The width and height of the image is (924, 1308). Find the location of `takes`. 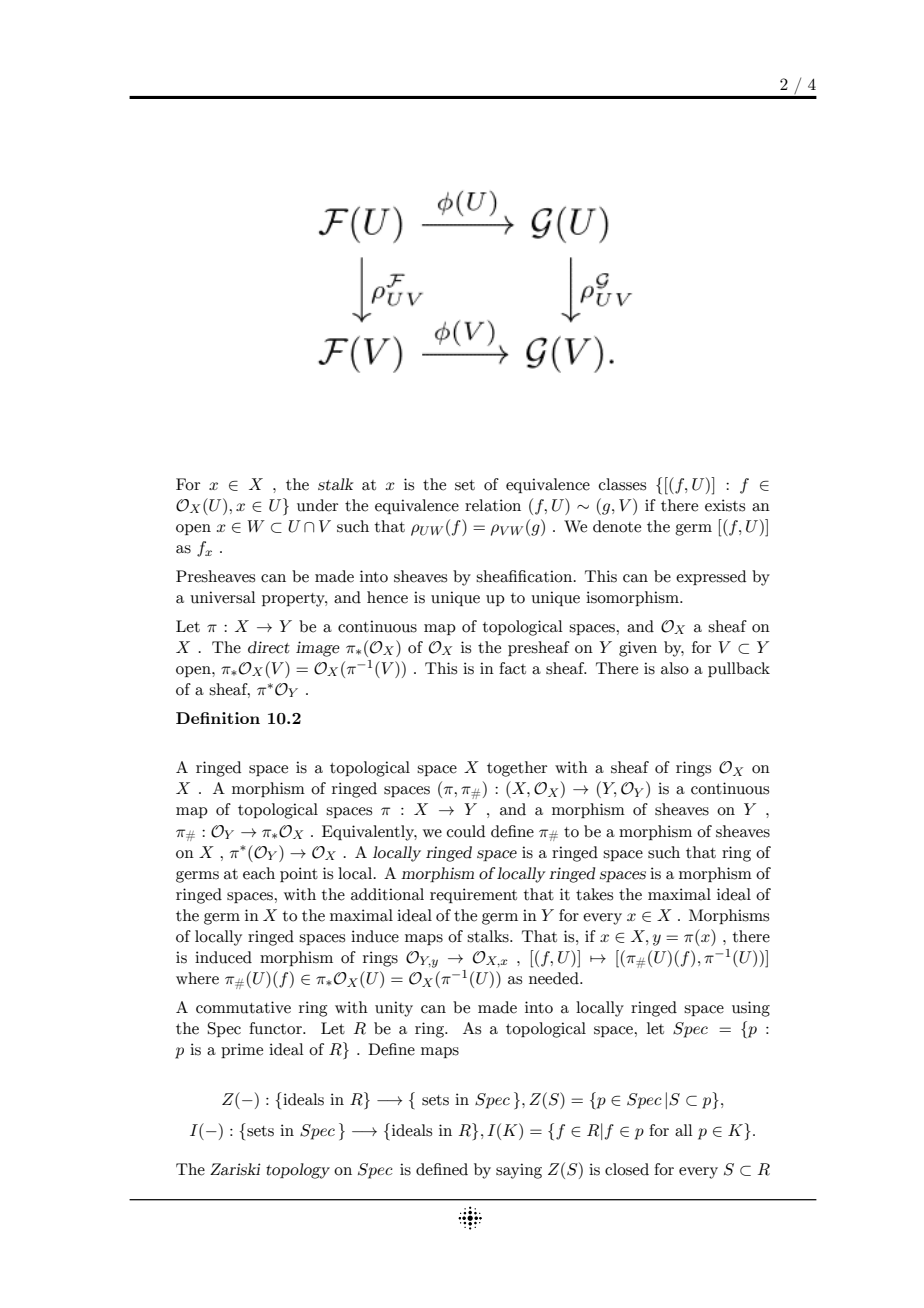

takes is located at coordinates (594, 894).
